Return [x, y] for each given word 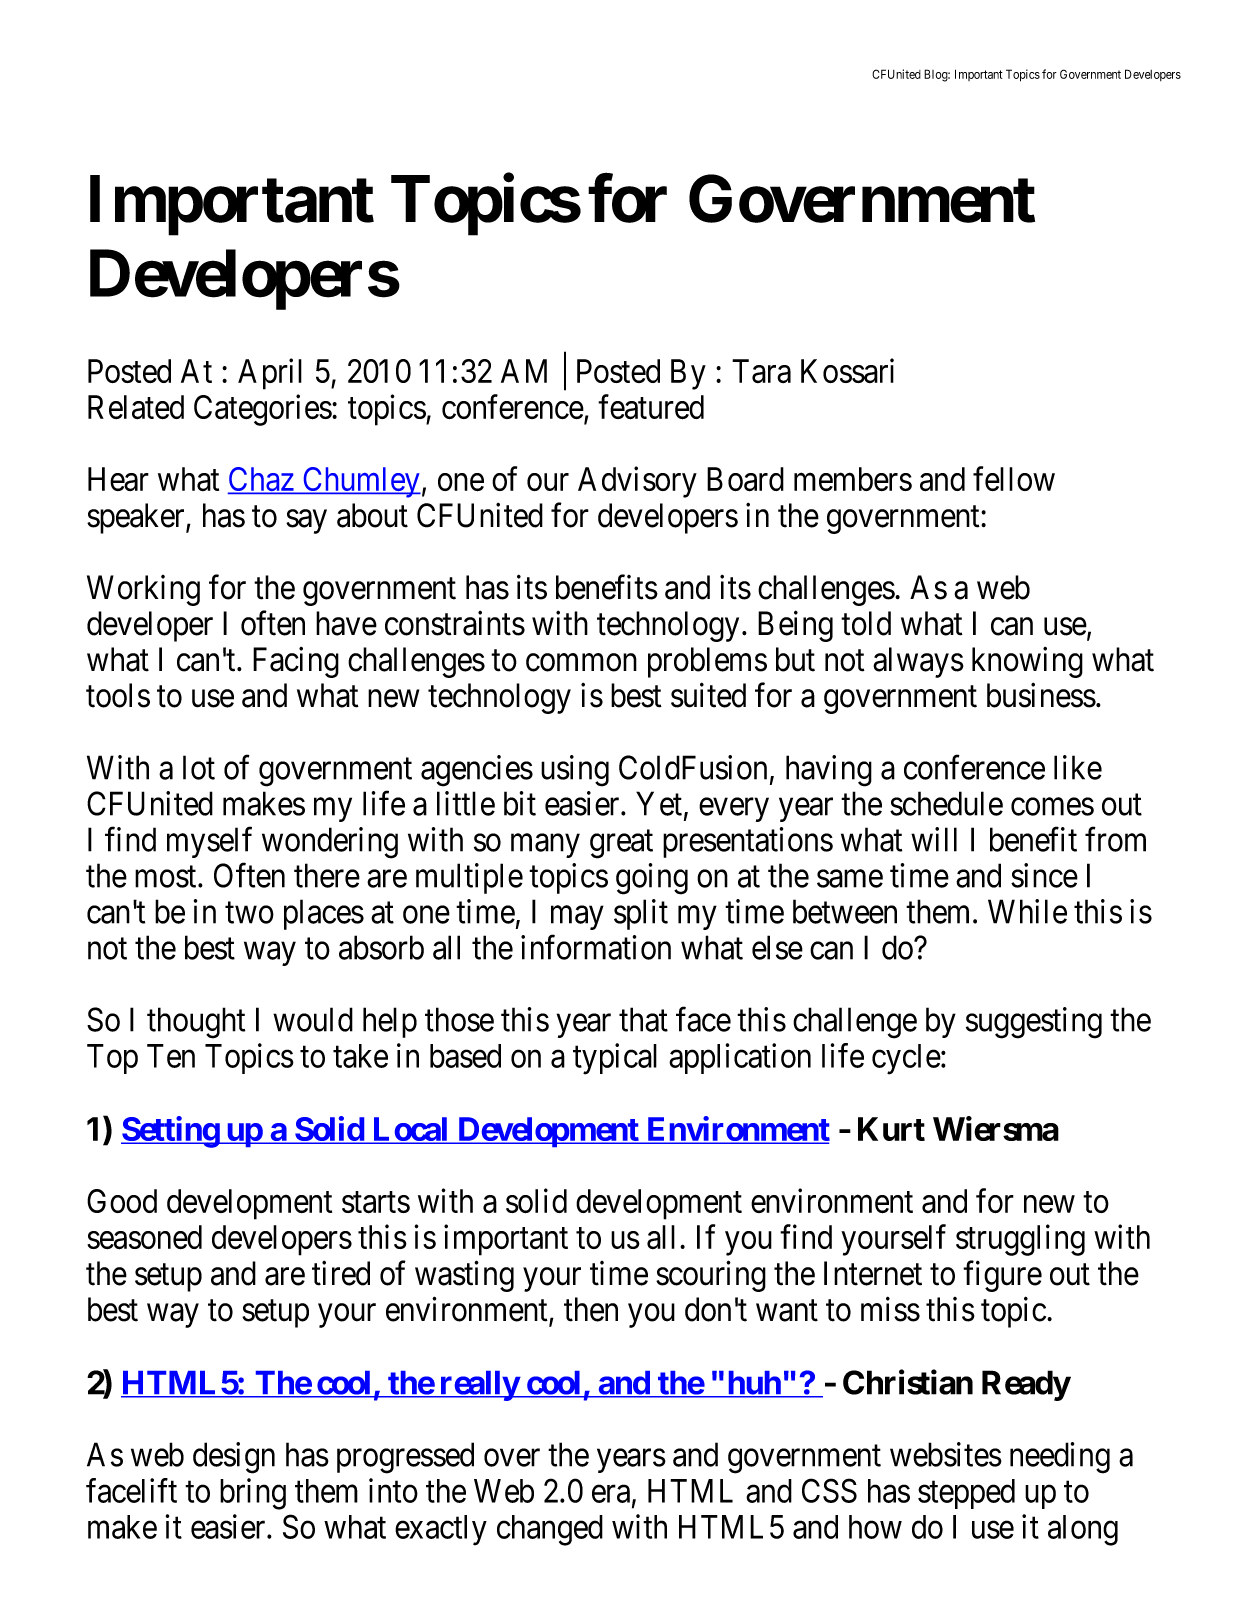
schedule [946, 803]
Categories [263, 410]
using [575, 771]
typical [615, 1059]
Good [122, 1201]
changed [550, 1530]
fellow [1014, 478]
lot [199, 767]
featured [651, 407]
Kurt [891, 1129]
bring [253, 1494]
